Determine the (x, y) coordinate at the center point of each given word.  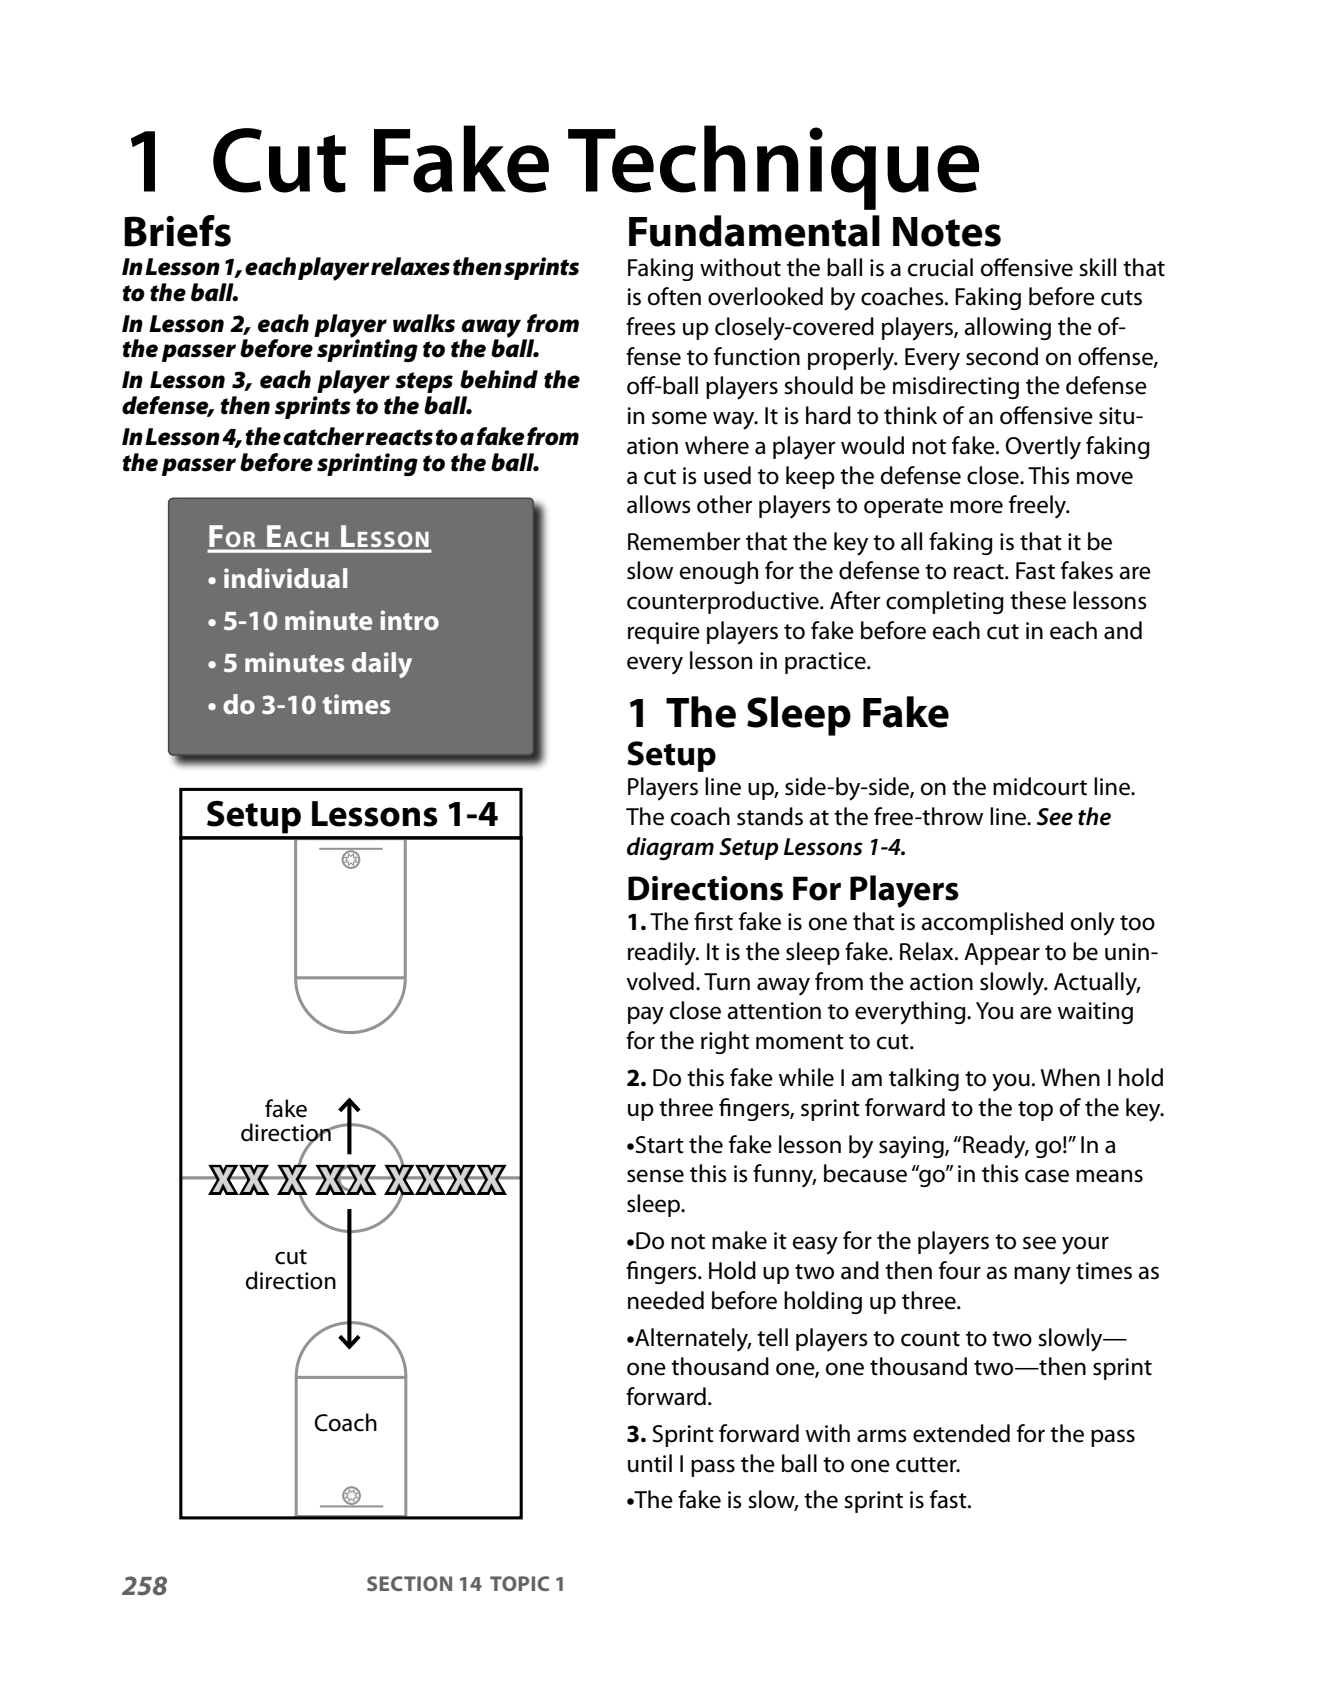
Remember (684, 541)
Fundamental (754, 231)
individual (286, 578)
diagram (670, 848)
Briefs (177, 231)
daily (382, 665)
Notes (947, 232)
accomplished (992, 923)
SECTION (409, 1583)
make (739, 1240)
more (976, 507)
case (1047, 1176)
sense (655, 1176)
